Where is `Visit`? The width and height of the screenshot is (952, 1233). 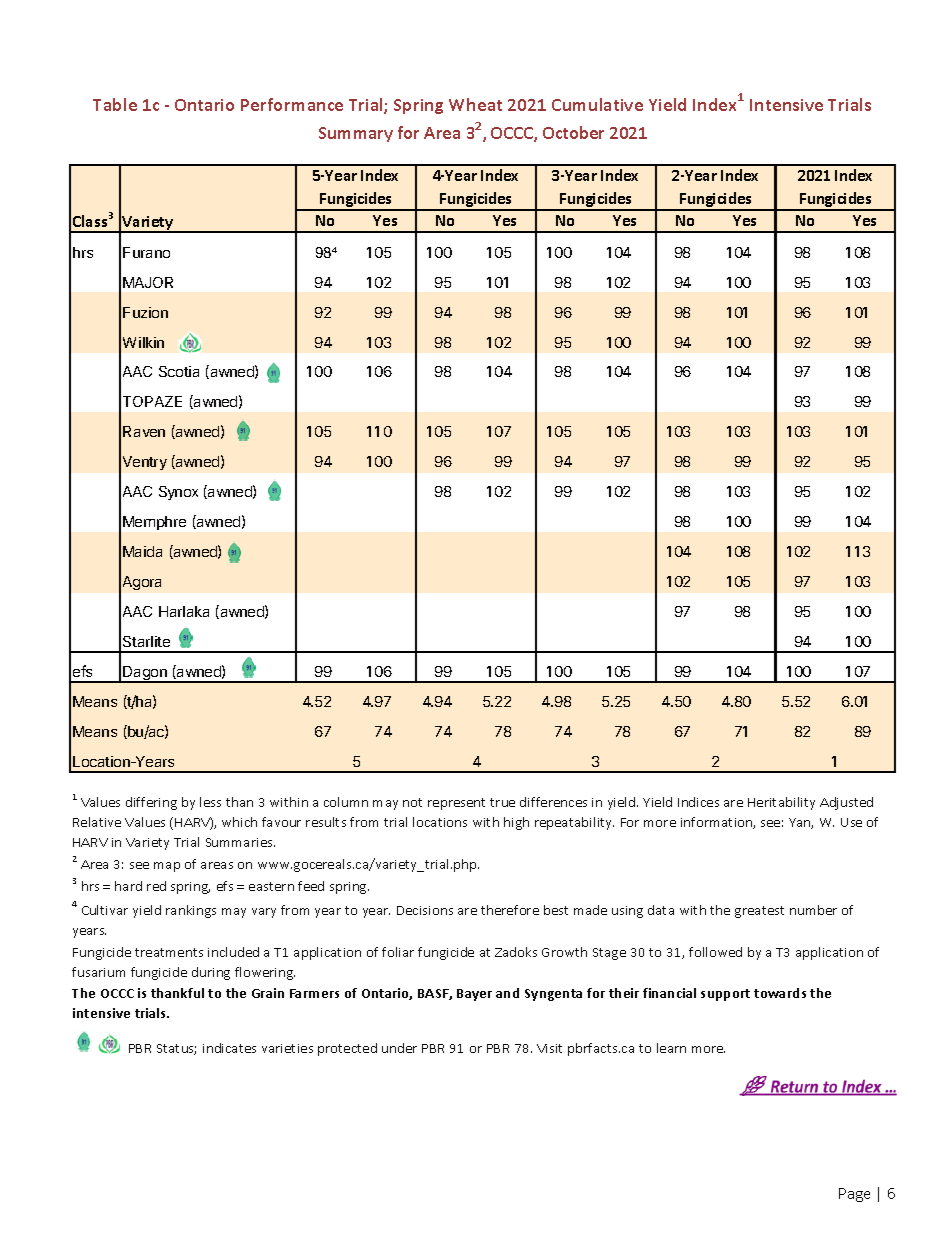
Visit is located at coordinates (549, 1048).
